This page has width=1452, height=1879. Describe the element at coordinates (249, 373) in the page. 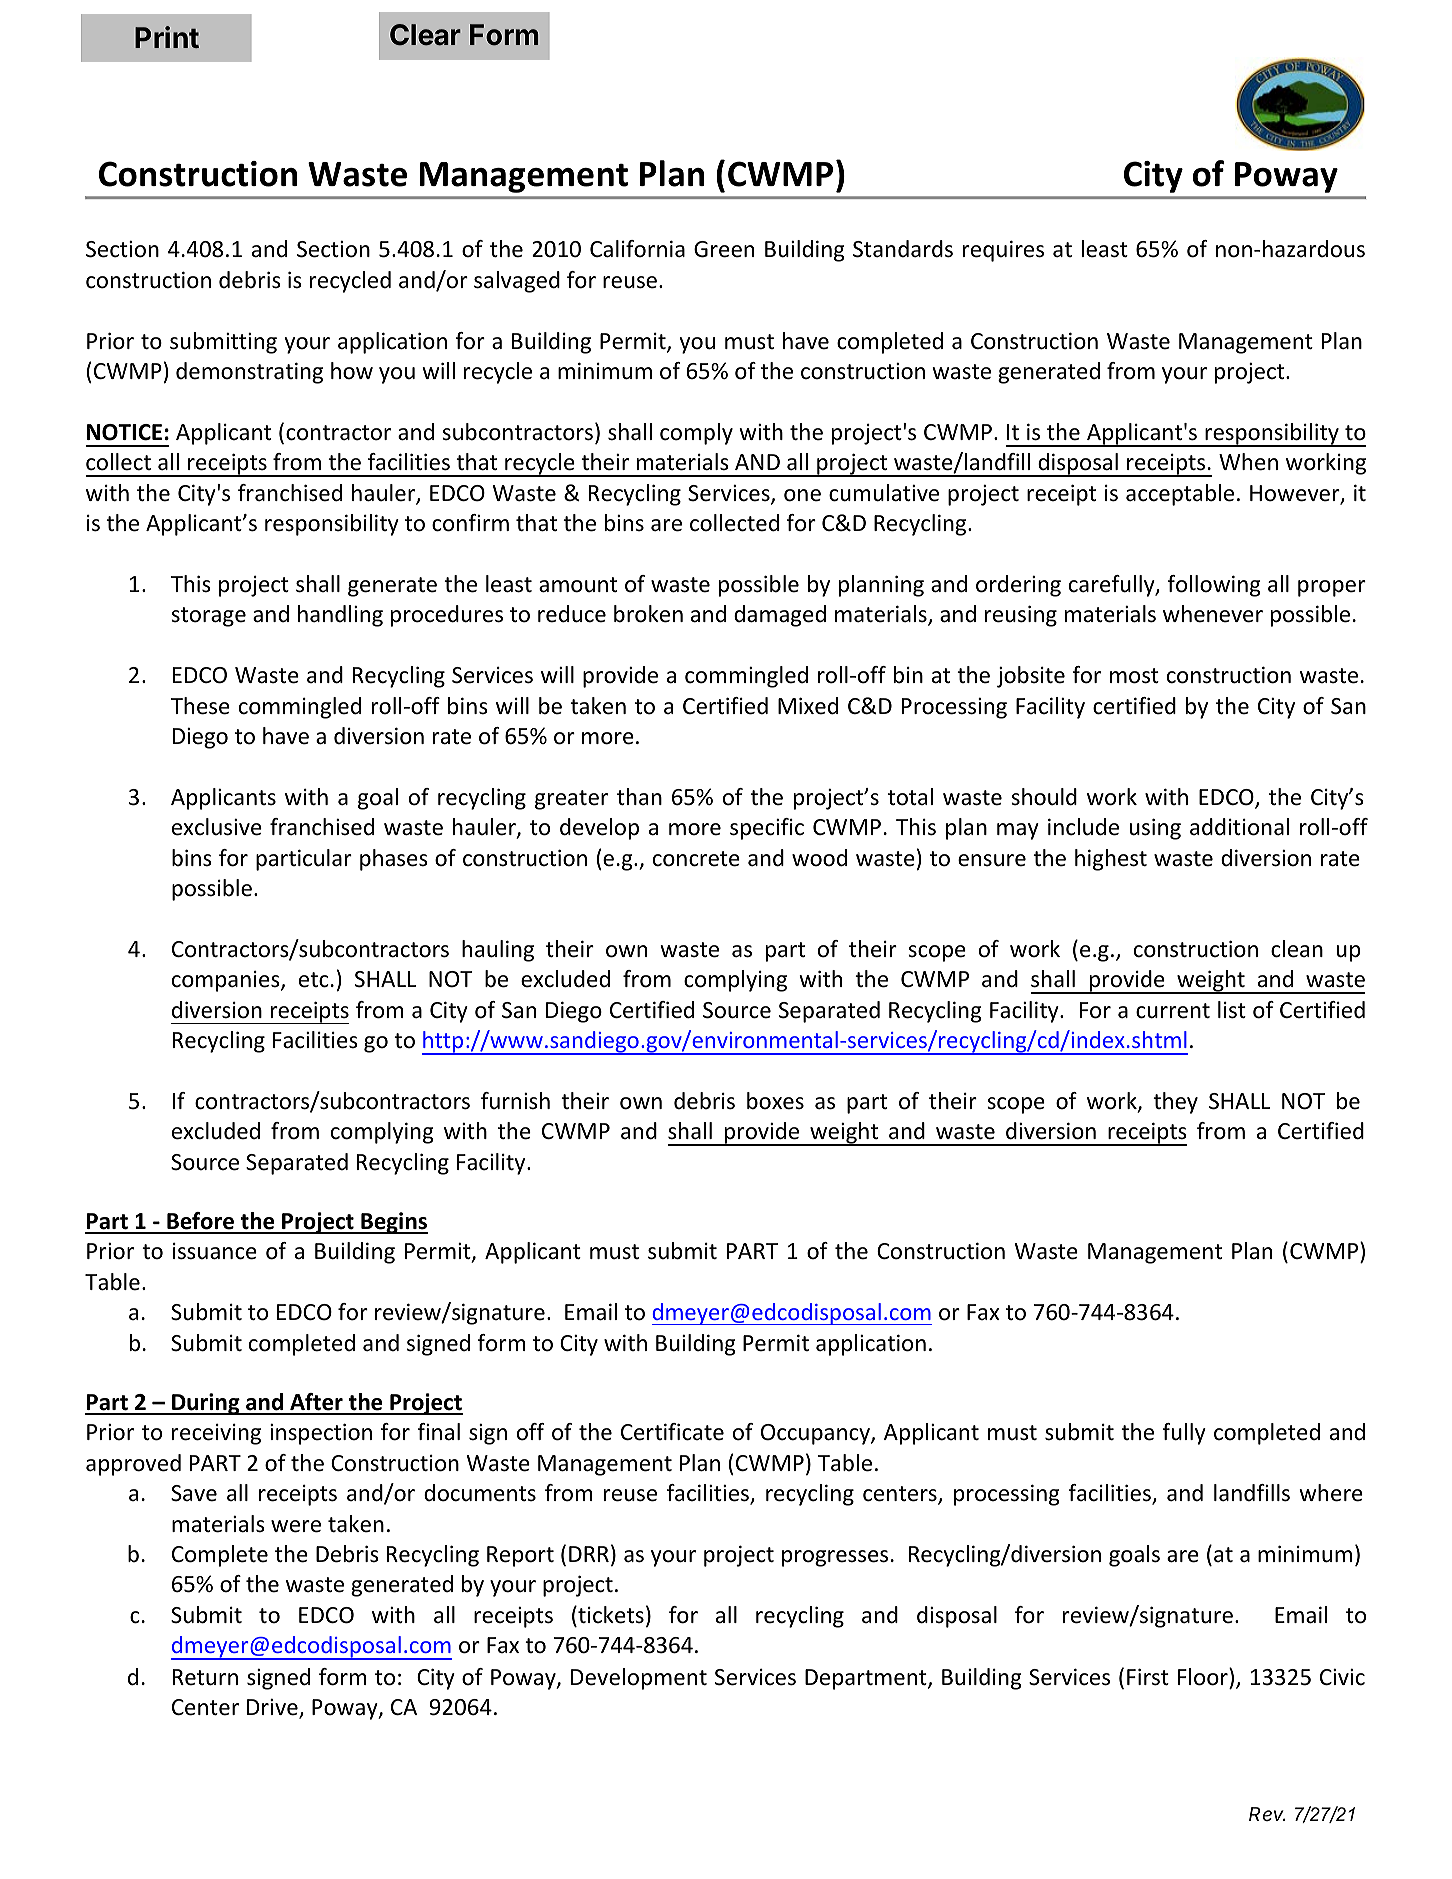

I see `demonstrating` at that location.
